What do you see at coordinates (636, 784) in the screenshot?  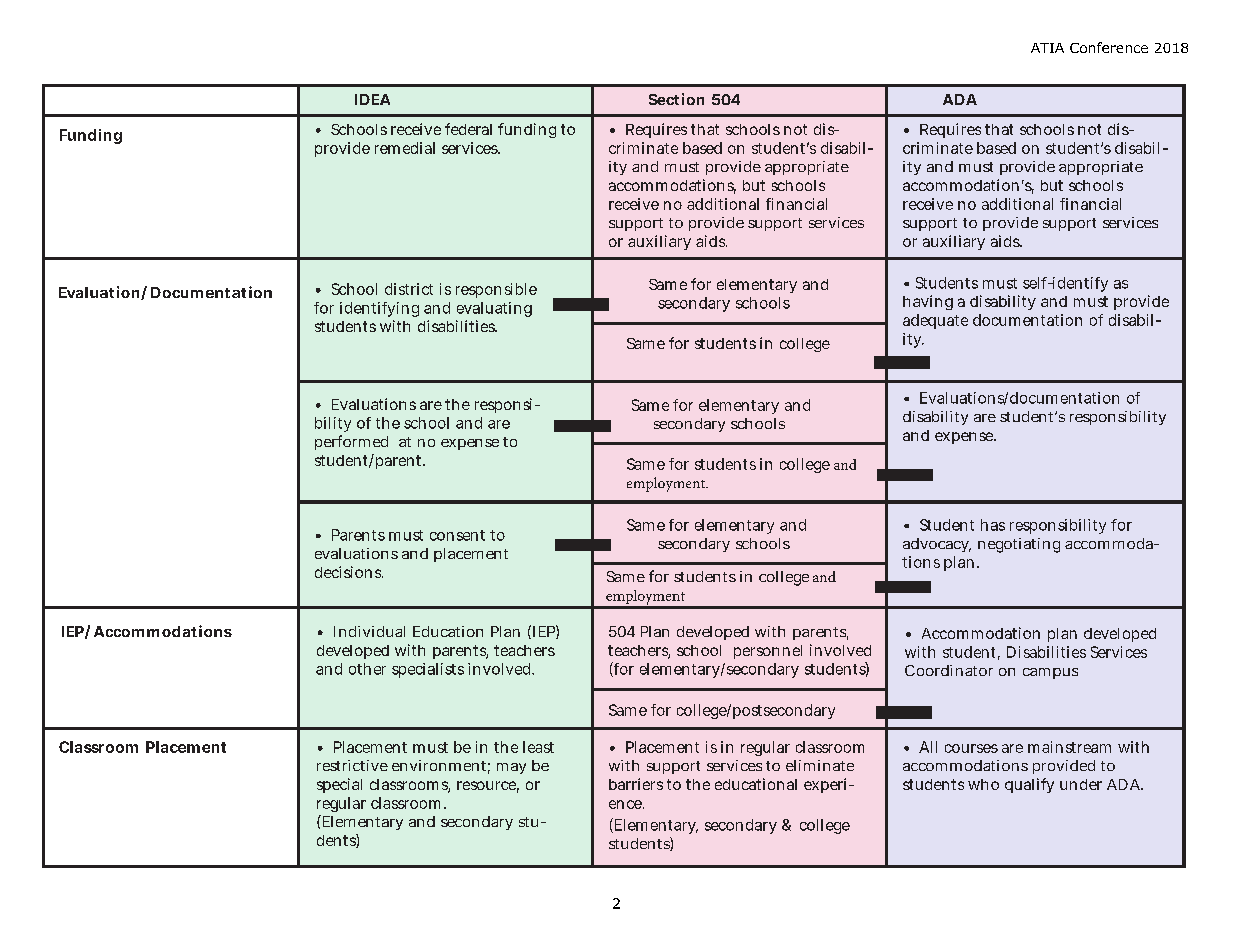 I see `barriers` at bounding box center [636, 784].
